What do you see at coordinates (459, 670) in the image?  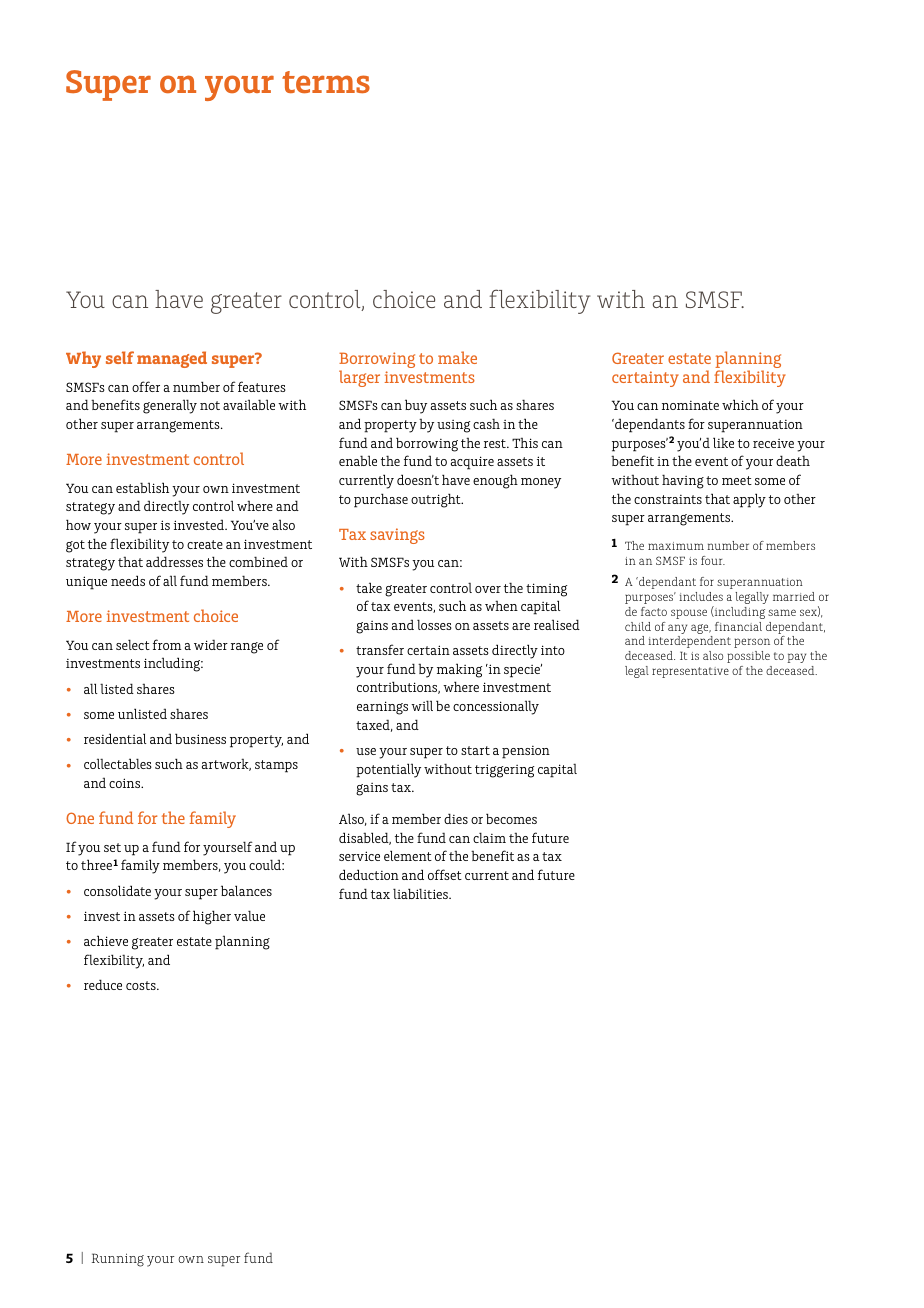 I see `making` at bounding box center [459, 670].
